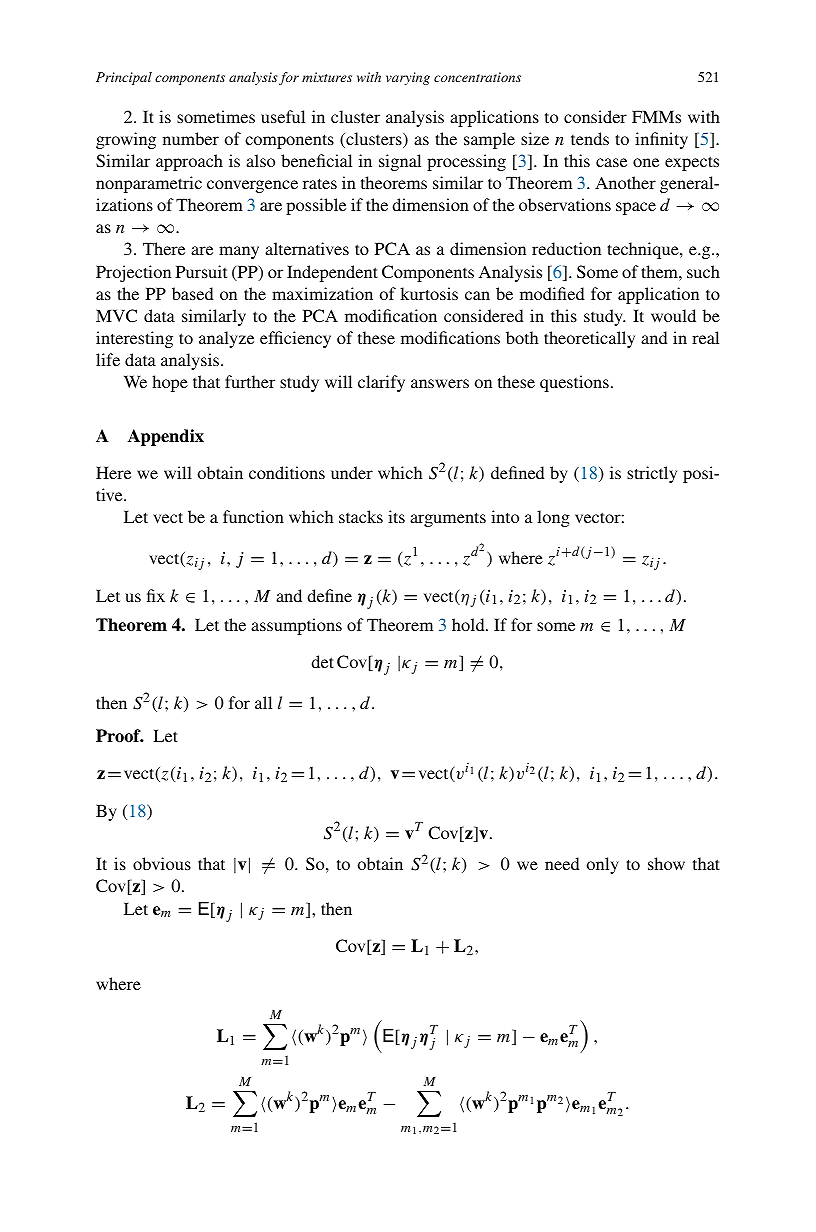 This screenshot has height=1232, width=816. Describe the element at coordinates (652, 474) in the screenshot. I see `strictly` at that location.
